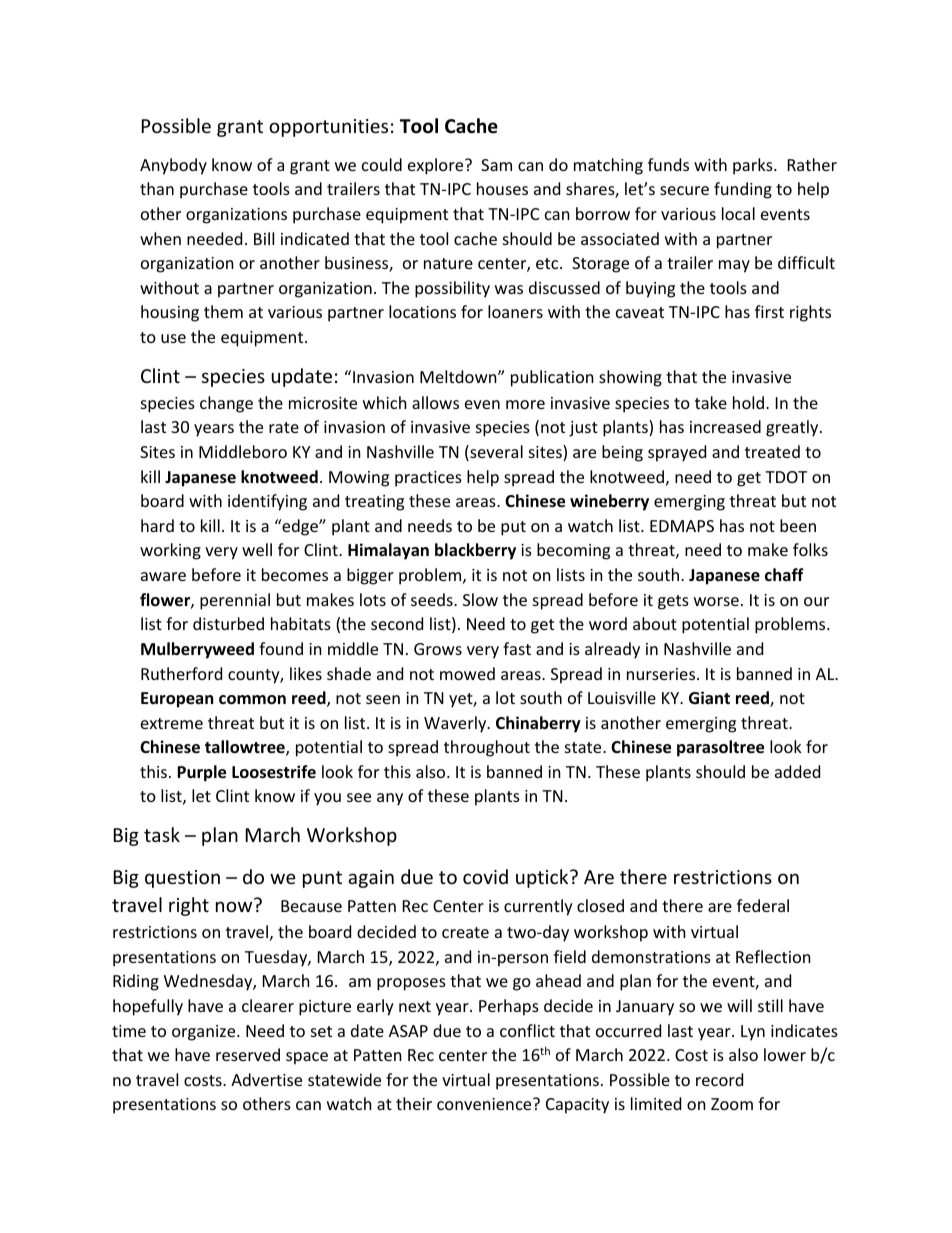 The width and height of the screenshot is (952, 1233). Describe the element at coordinates (496, 165) in the screenshot. I see `Sam` at that location.
